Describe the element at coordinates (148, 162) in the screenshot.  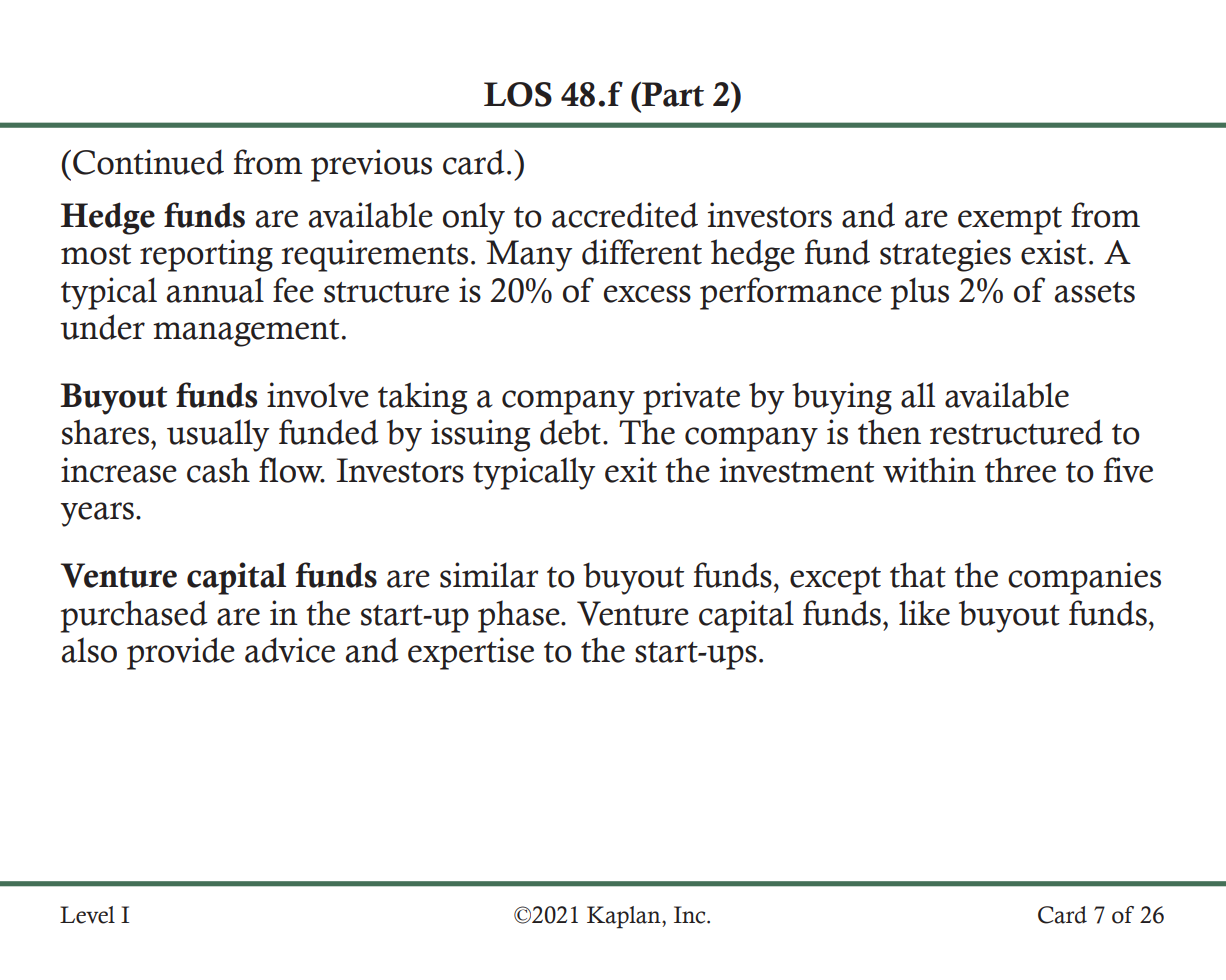
I see `Continued` at that location.
